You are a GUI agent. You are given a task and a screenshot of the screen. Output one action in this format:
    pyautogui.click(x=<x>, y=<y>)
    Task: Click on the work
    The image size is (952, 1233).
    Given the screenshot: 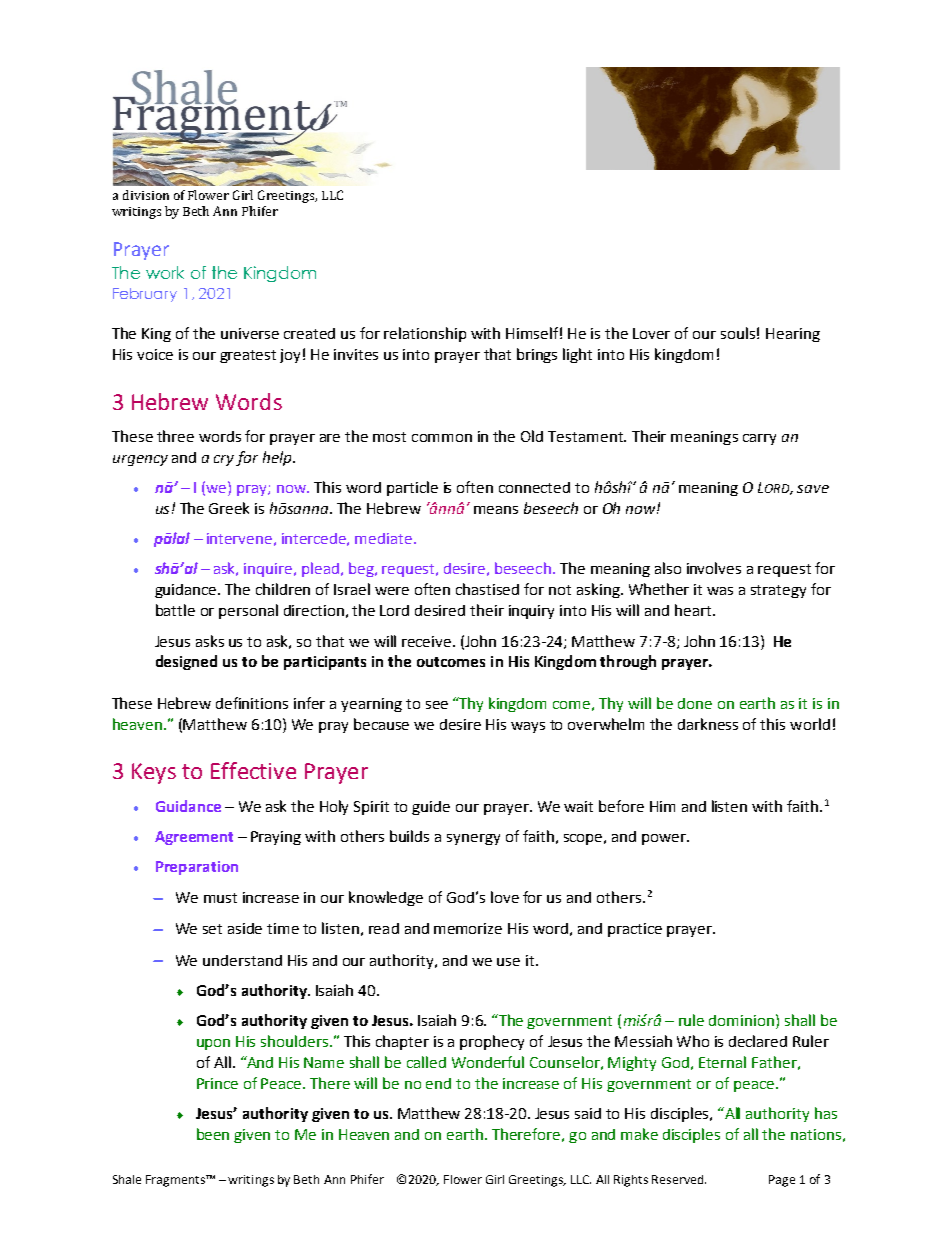 What is the action you would take?
    pyautogui.click(x=165, y=272)
